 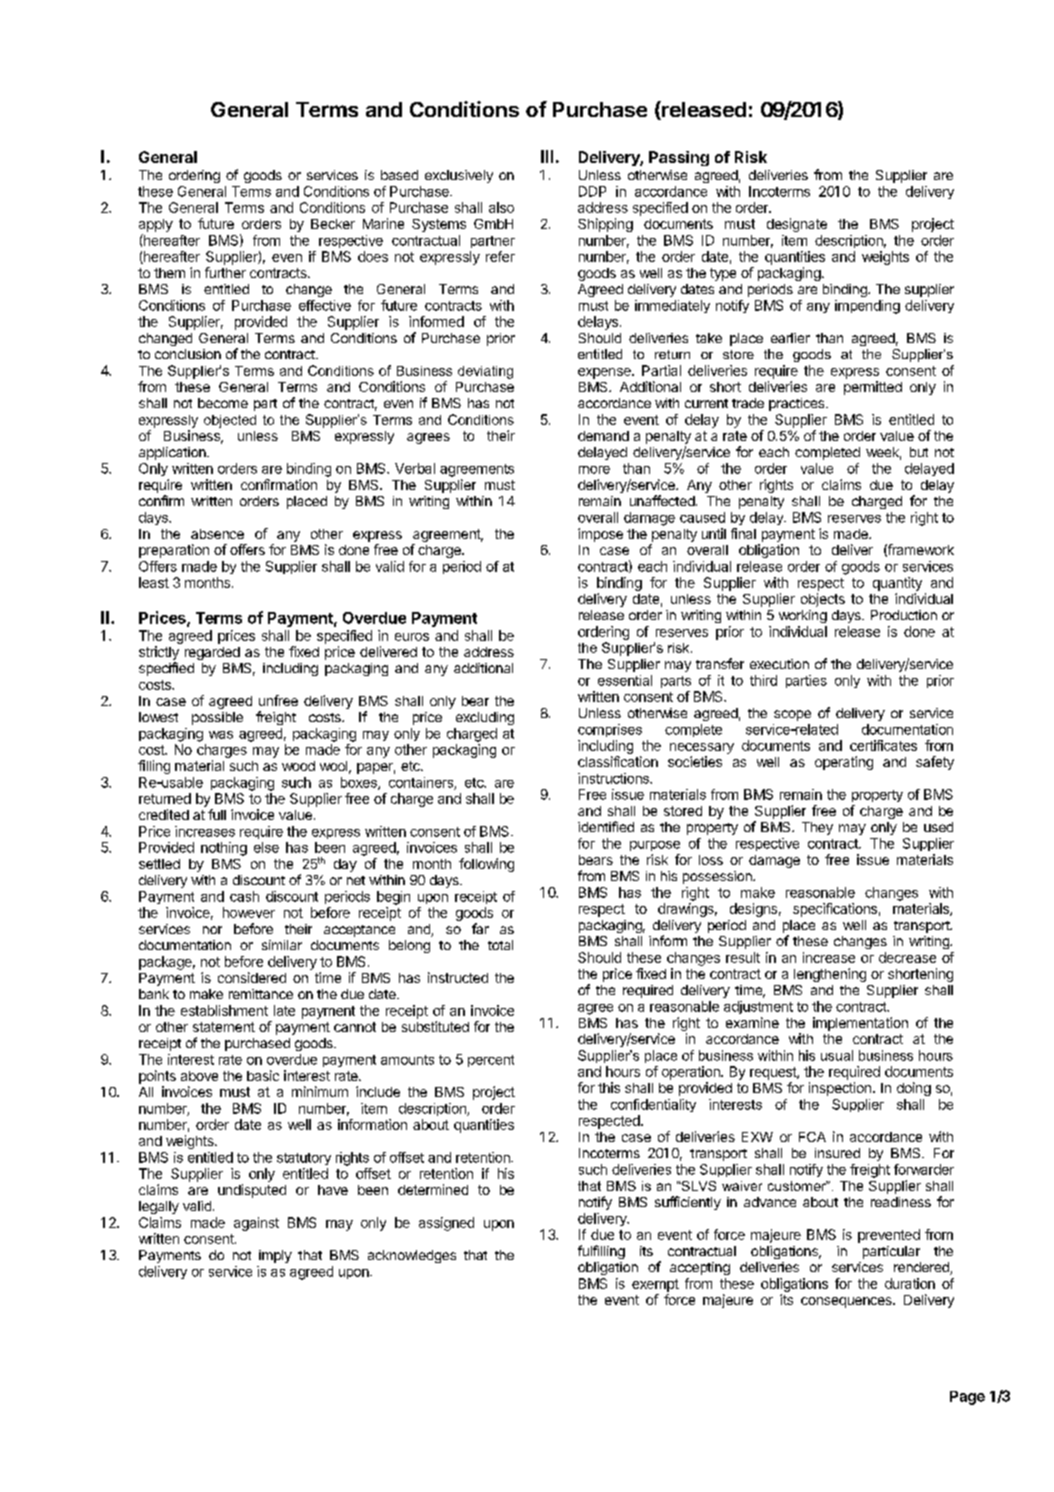 What do you see at coordinates (797, 225) in the screenshot?
I see `designate` at bounding box center [797, 225].
